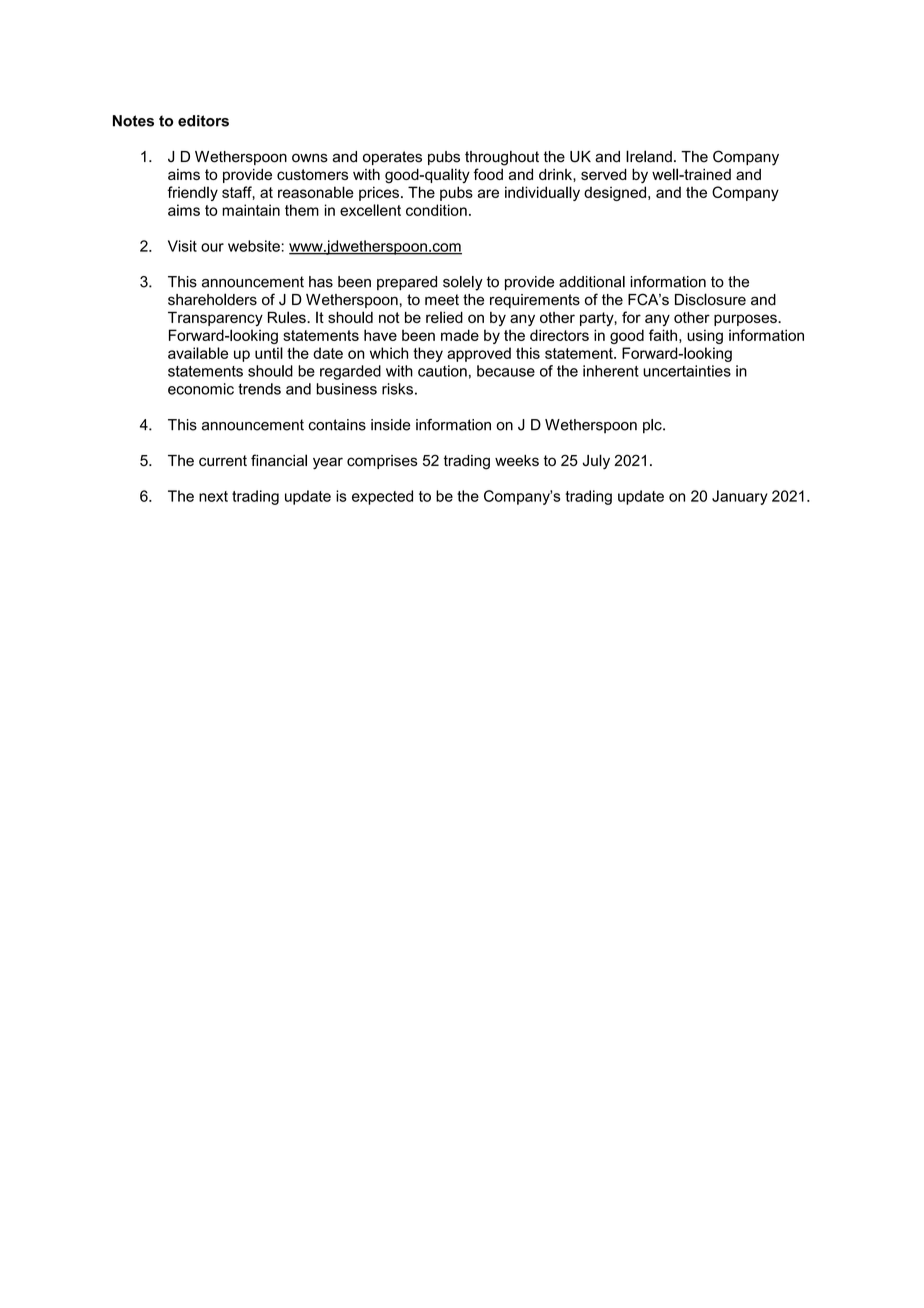  Describe the element at coordinates (592, 282) in the screenshot. I see `additional` at that location.
